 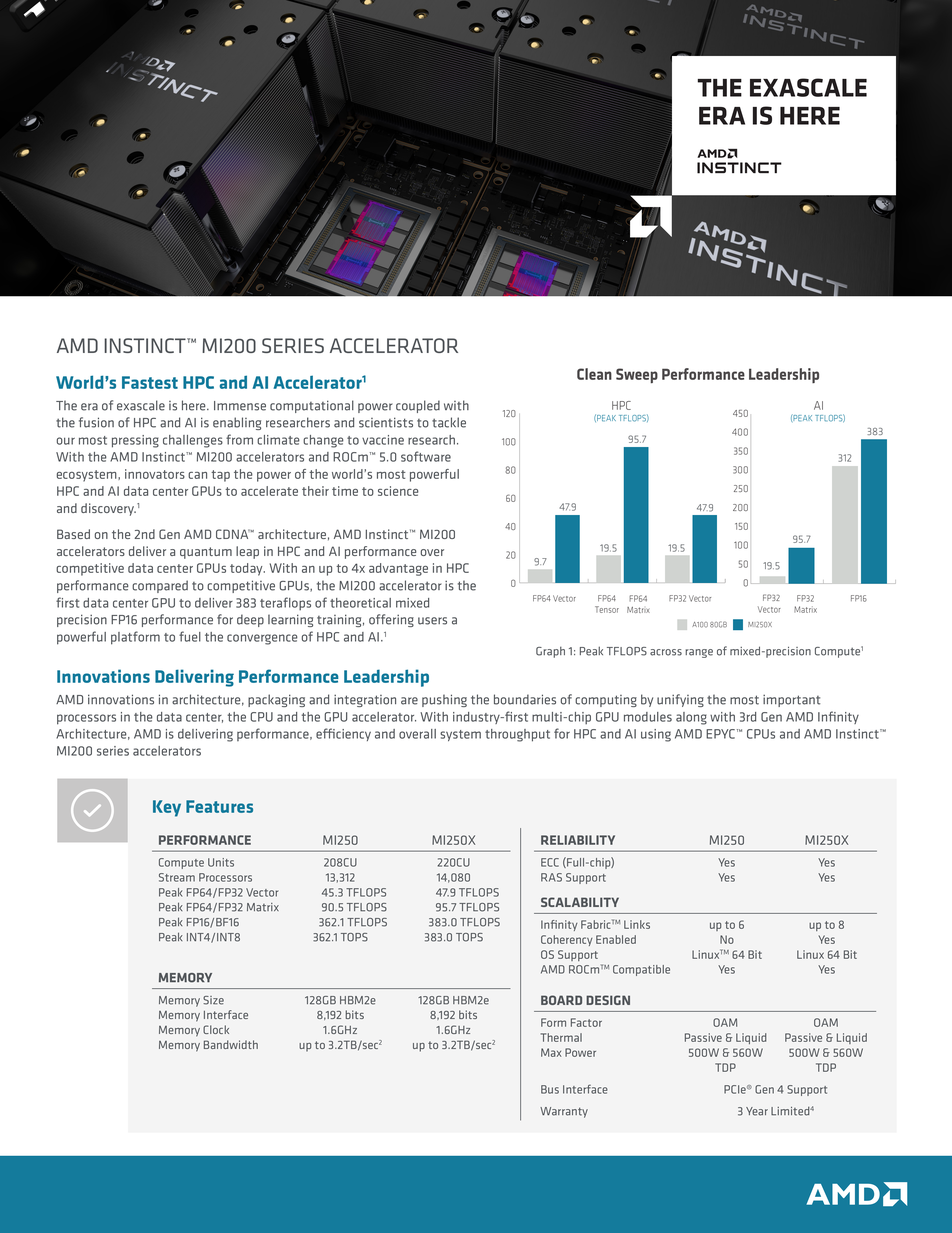 I want to click on Sweep, so click(x=637, y=375).
